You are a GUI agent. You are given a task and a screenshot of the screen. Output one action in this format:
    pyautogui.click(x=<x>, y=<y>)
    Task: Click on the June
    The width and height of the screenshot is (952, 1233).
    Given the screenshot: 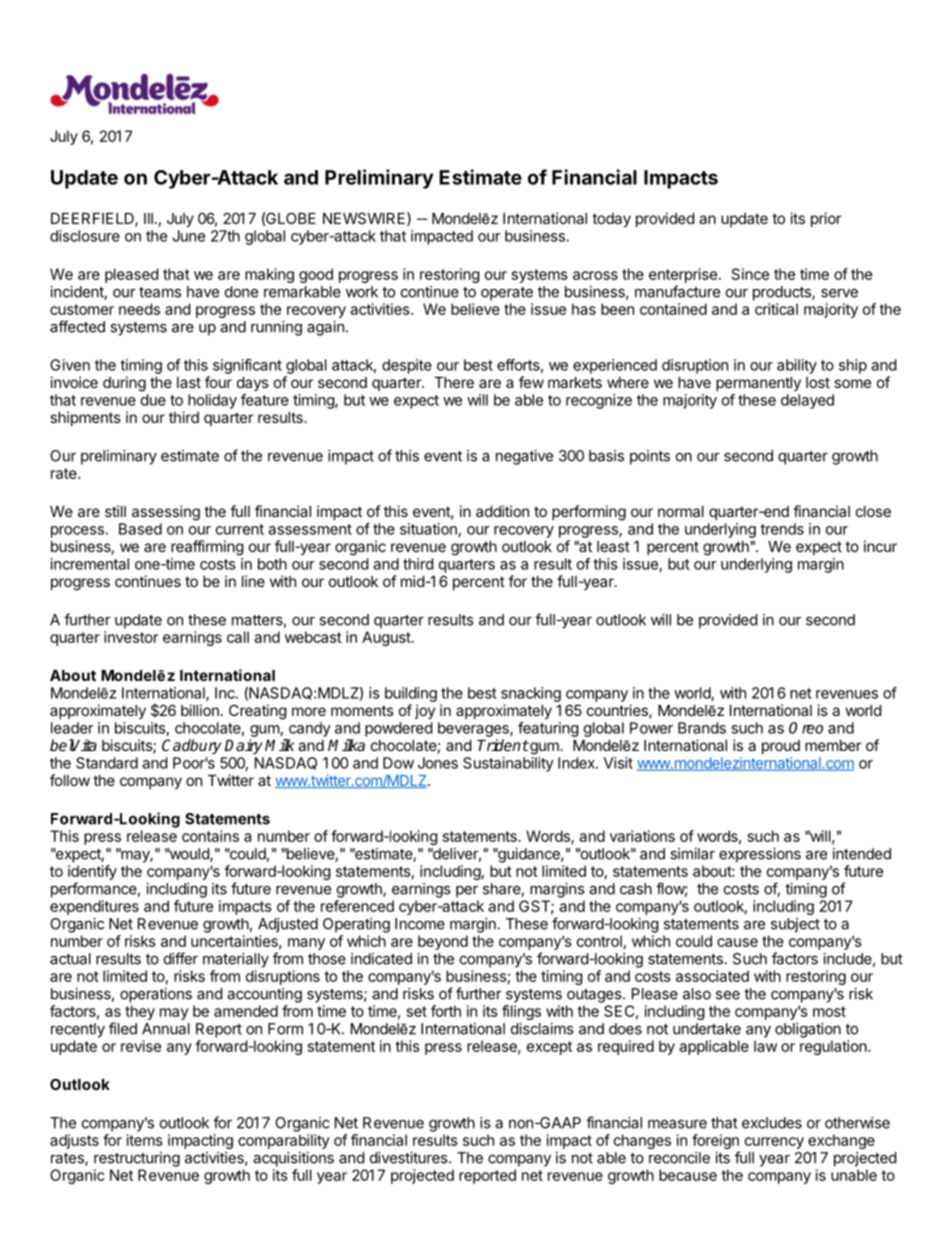 What is the action you would take?
    pyautogui.click(x=188, y=236)
